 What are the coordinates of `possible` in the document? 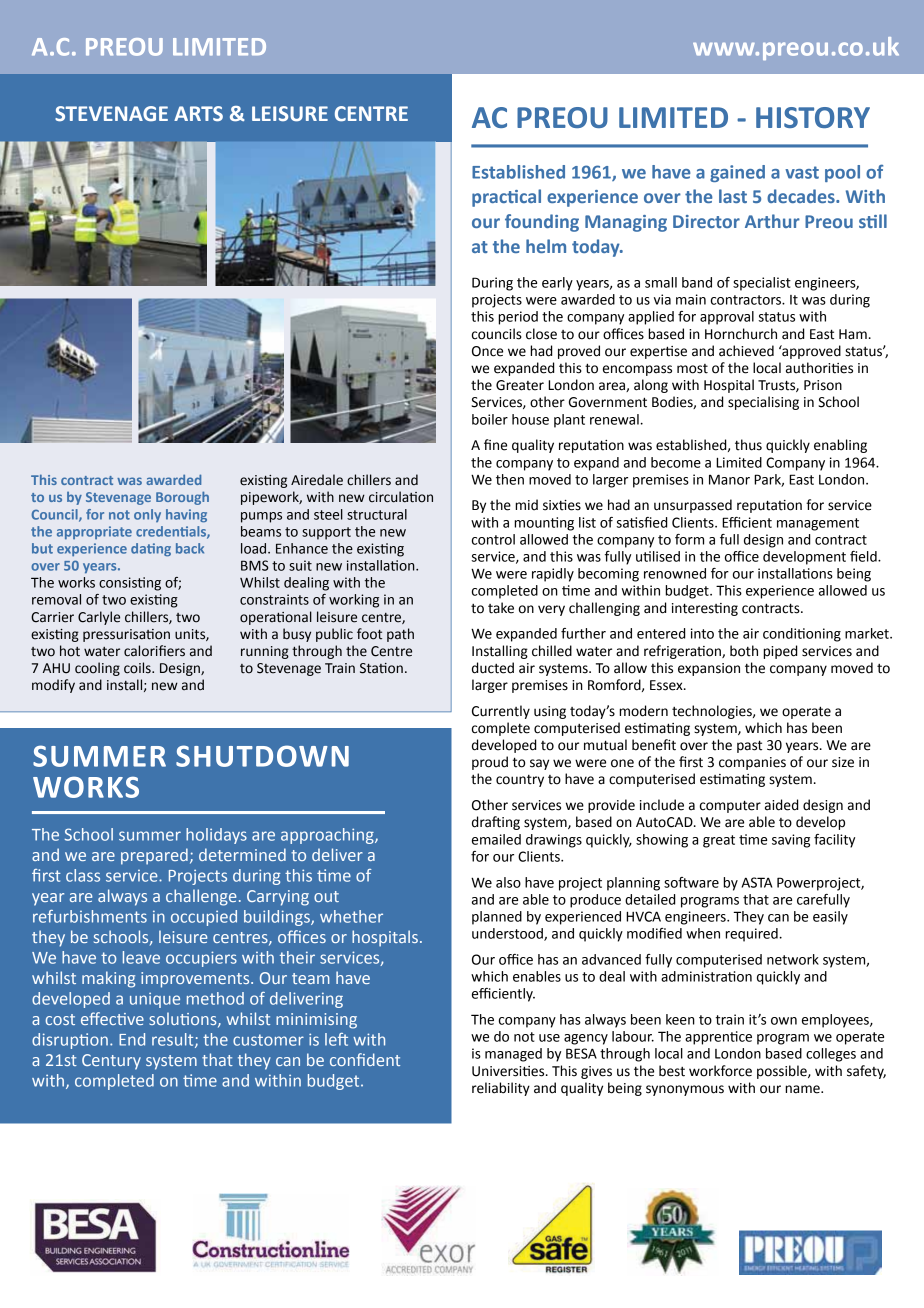 It's located at (783, 1072).
